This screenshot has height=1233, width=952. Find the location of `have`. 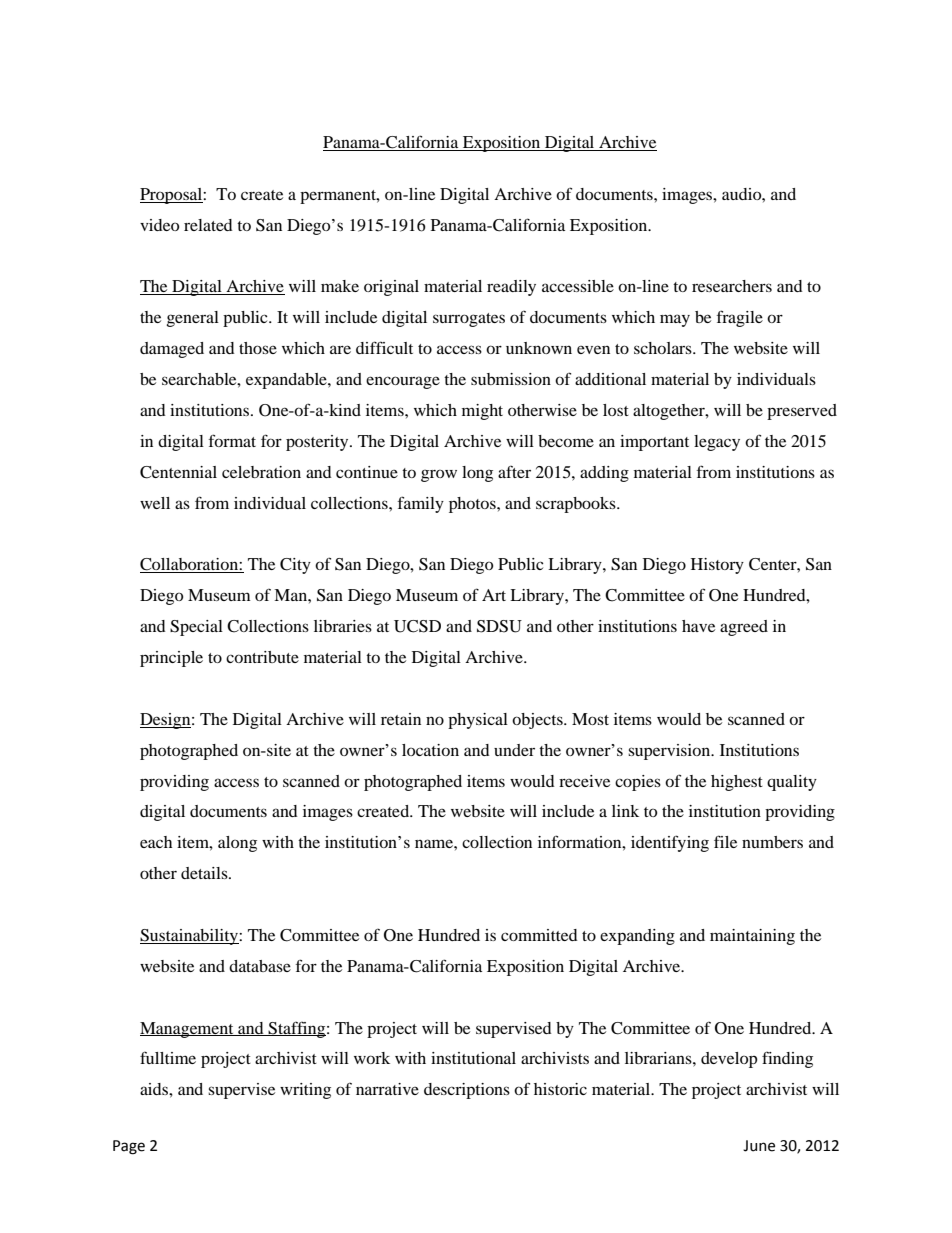

have is located at coordinates (698, 626).
